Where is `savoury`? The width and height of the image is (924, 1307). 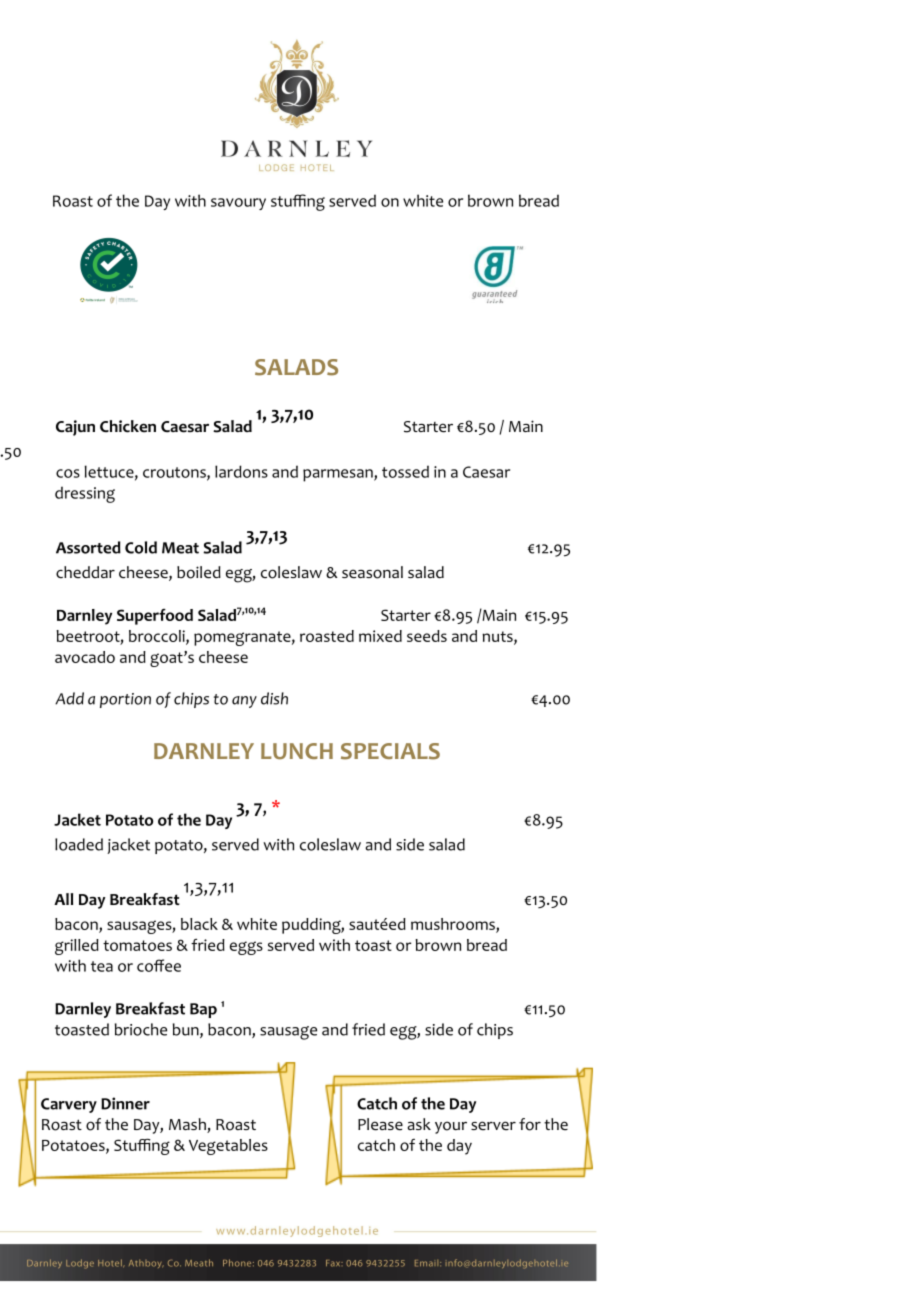
savoury is located at coordinates (238, 204).
